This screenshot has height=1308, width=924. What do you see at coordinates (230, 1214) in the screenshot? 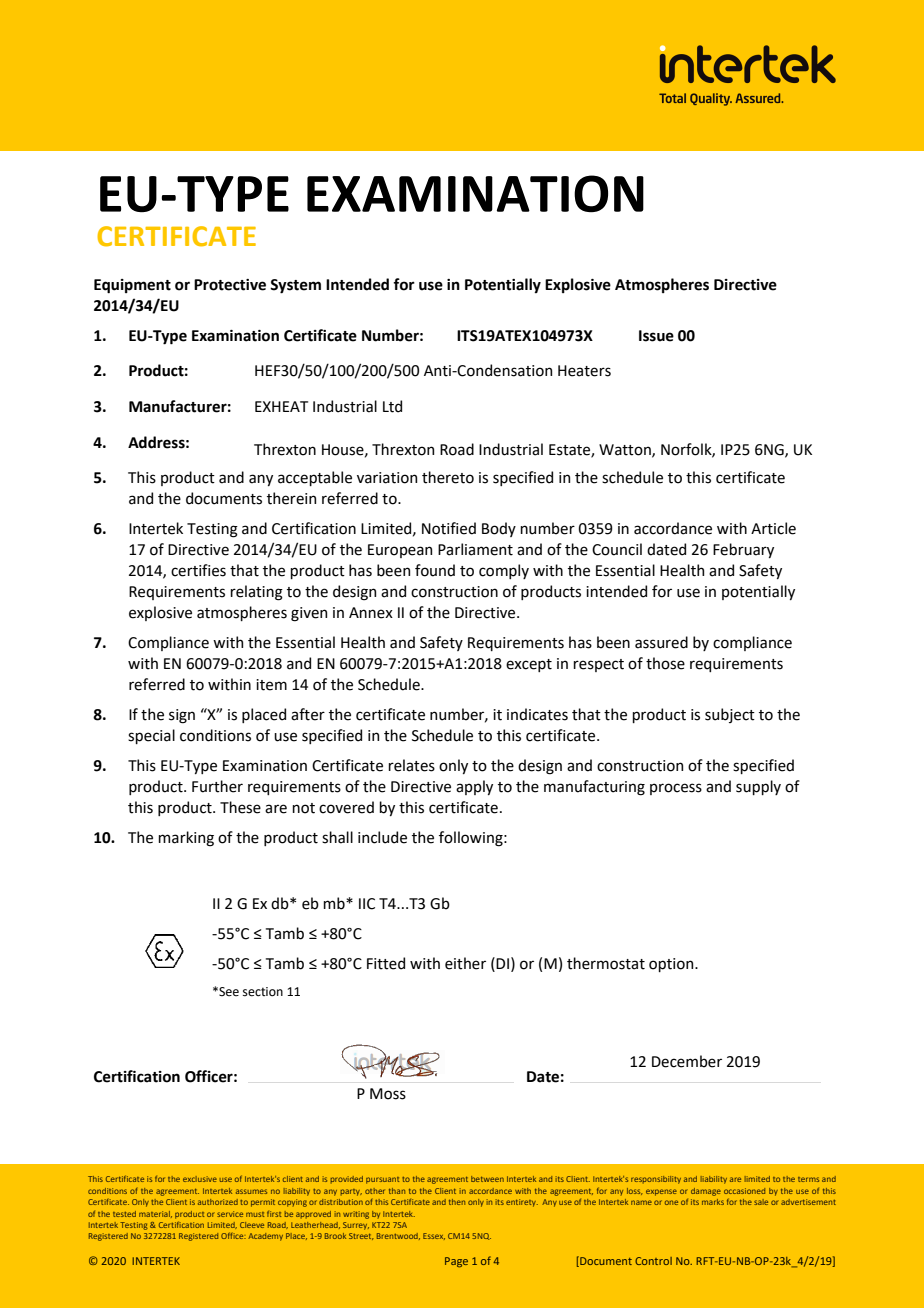
I see `service` at bounding box center [230, 1214].
